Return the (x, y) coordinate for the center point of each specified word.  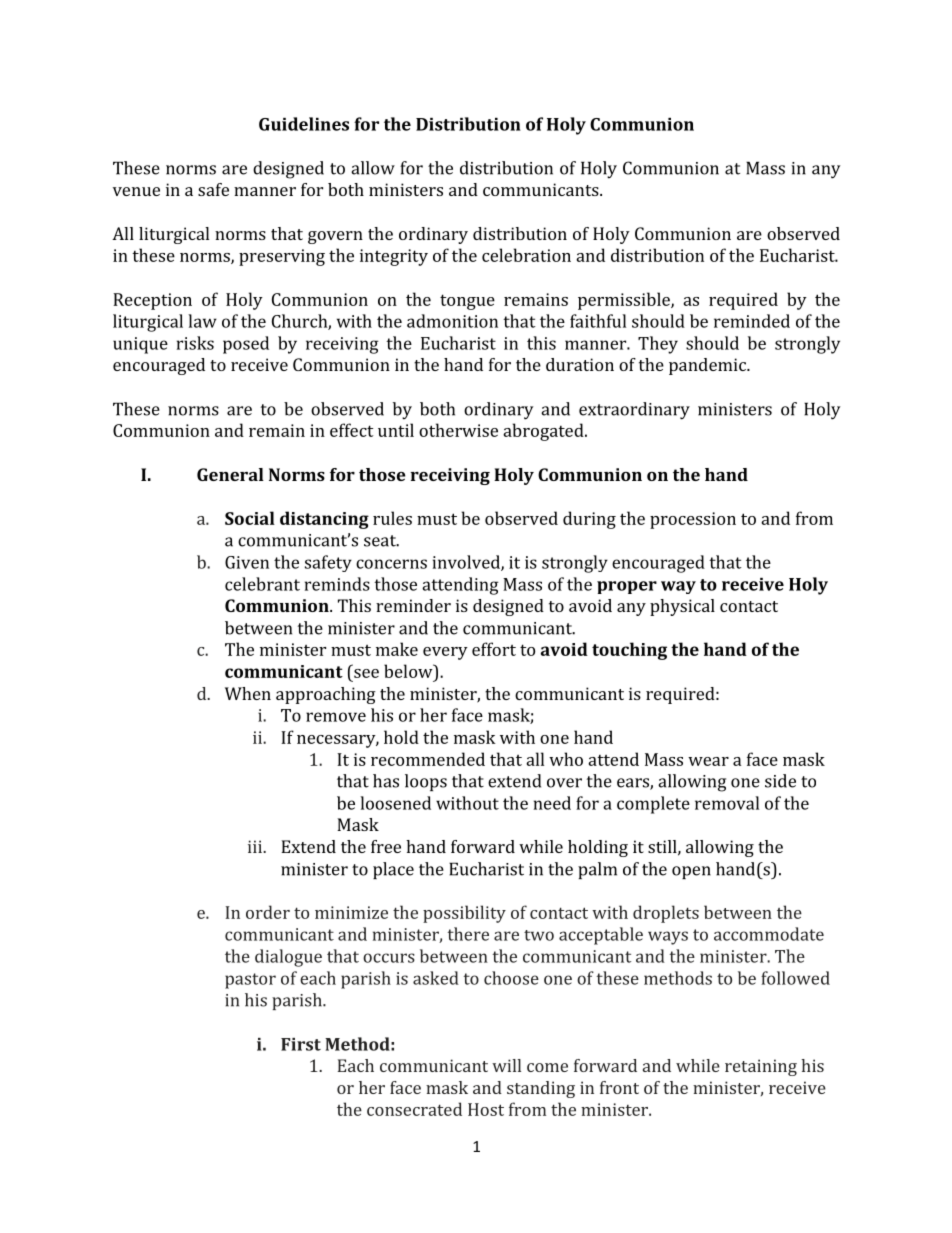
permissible (625, 301)
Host (486, 1109)
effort (494, 649)
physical (682, 607)
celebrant (262, 584)
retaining (761, 1067)
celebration (526, 255)
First (301, 1044)
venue (136, 191)
